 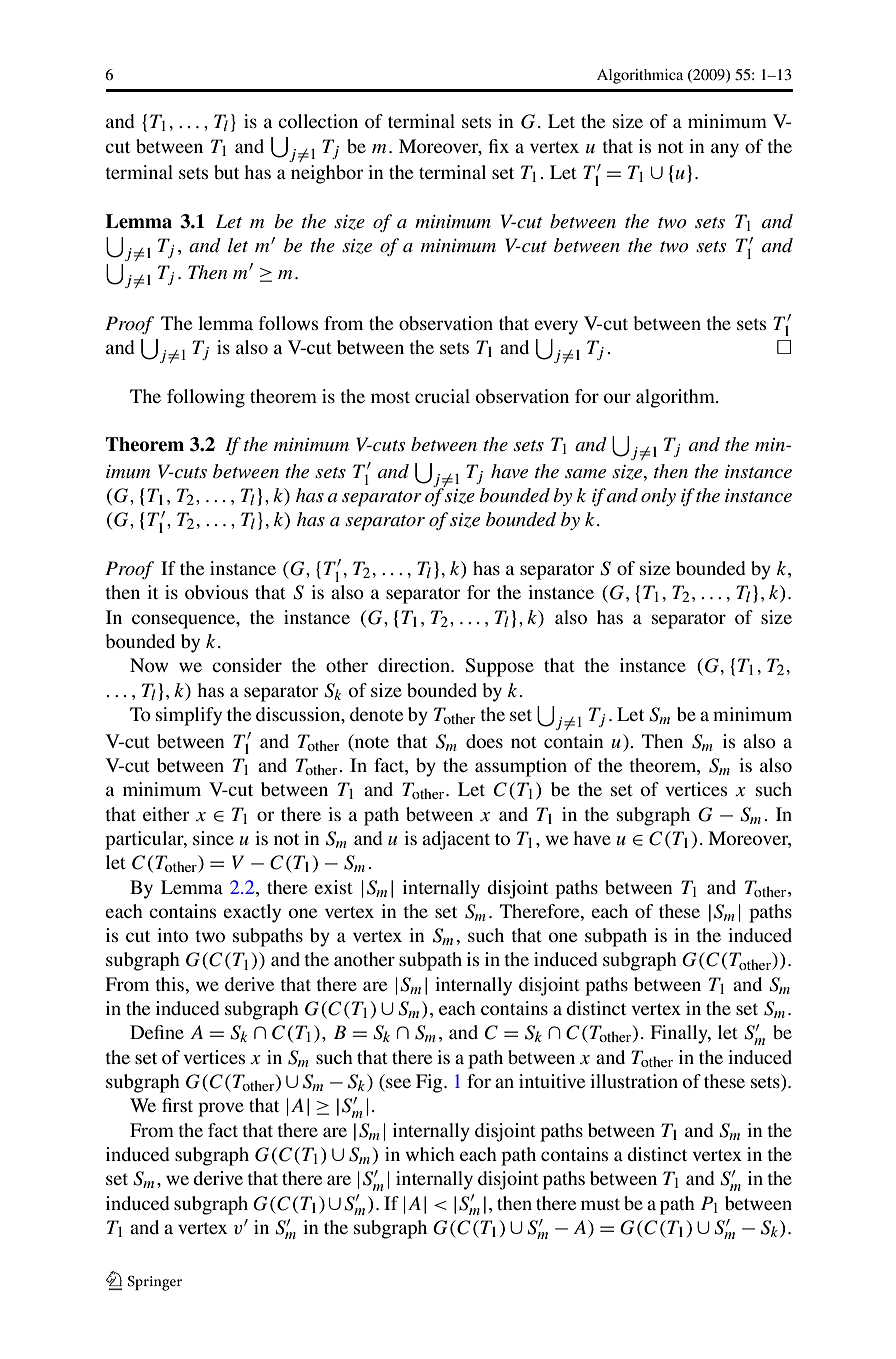 What do you see at coordinates (247, 665) in the screenshot?
I see `consider` at bounding box center [247, 665].
